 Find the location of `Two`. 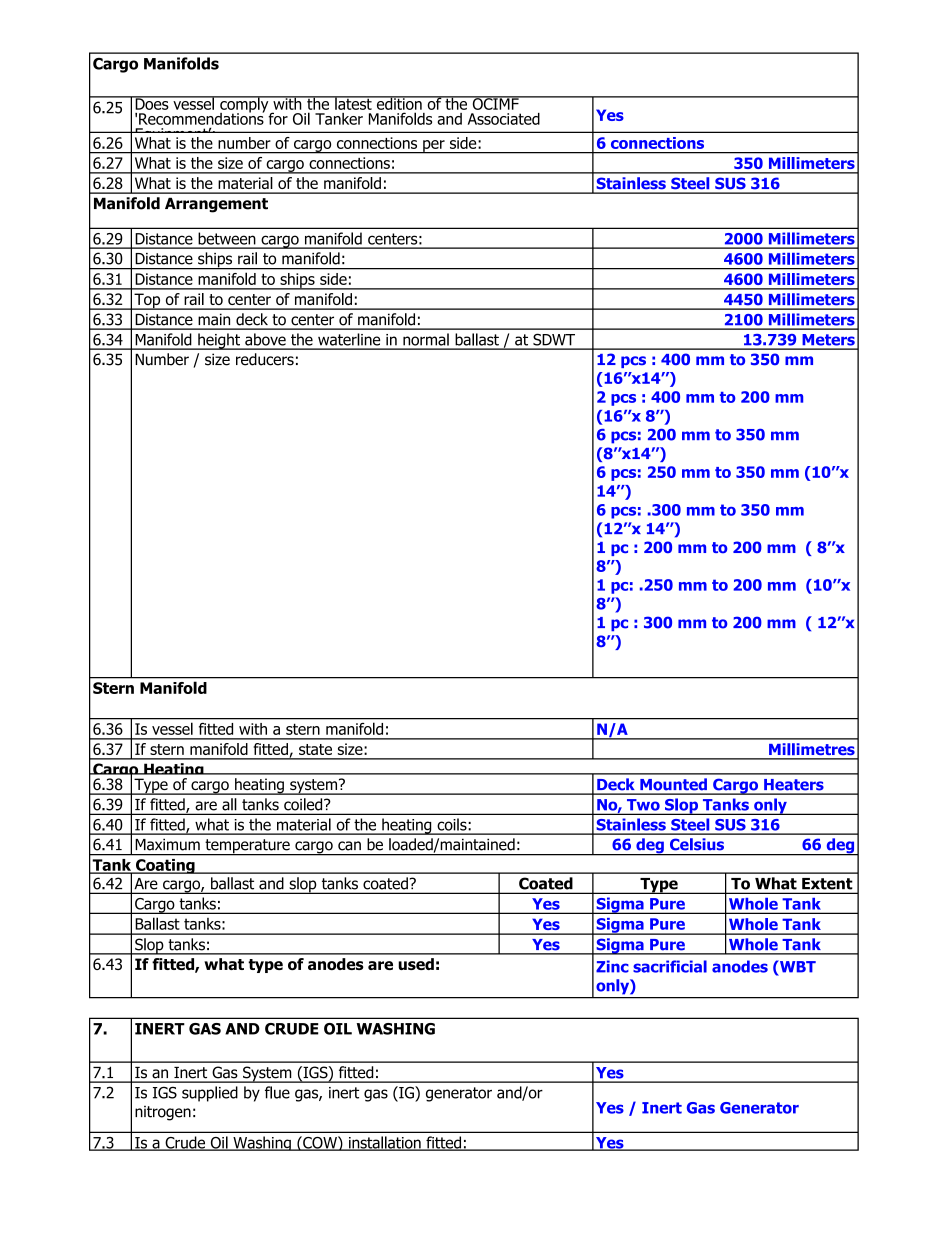

Two is located at coordinates (643, 805).
